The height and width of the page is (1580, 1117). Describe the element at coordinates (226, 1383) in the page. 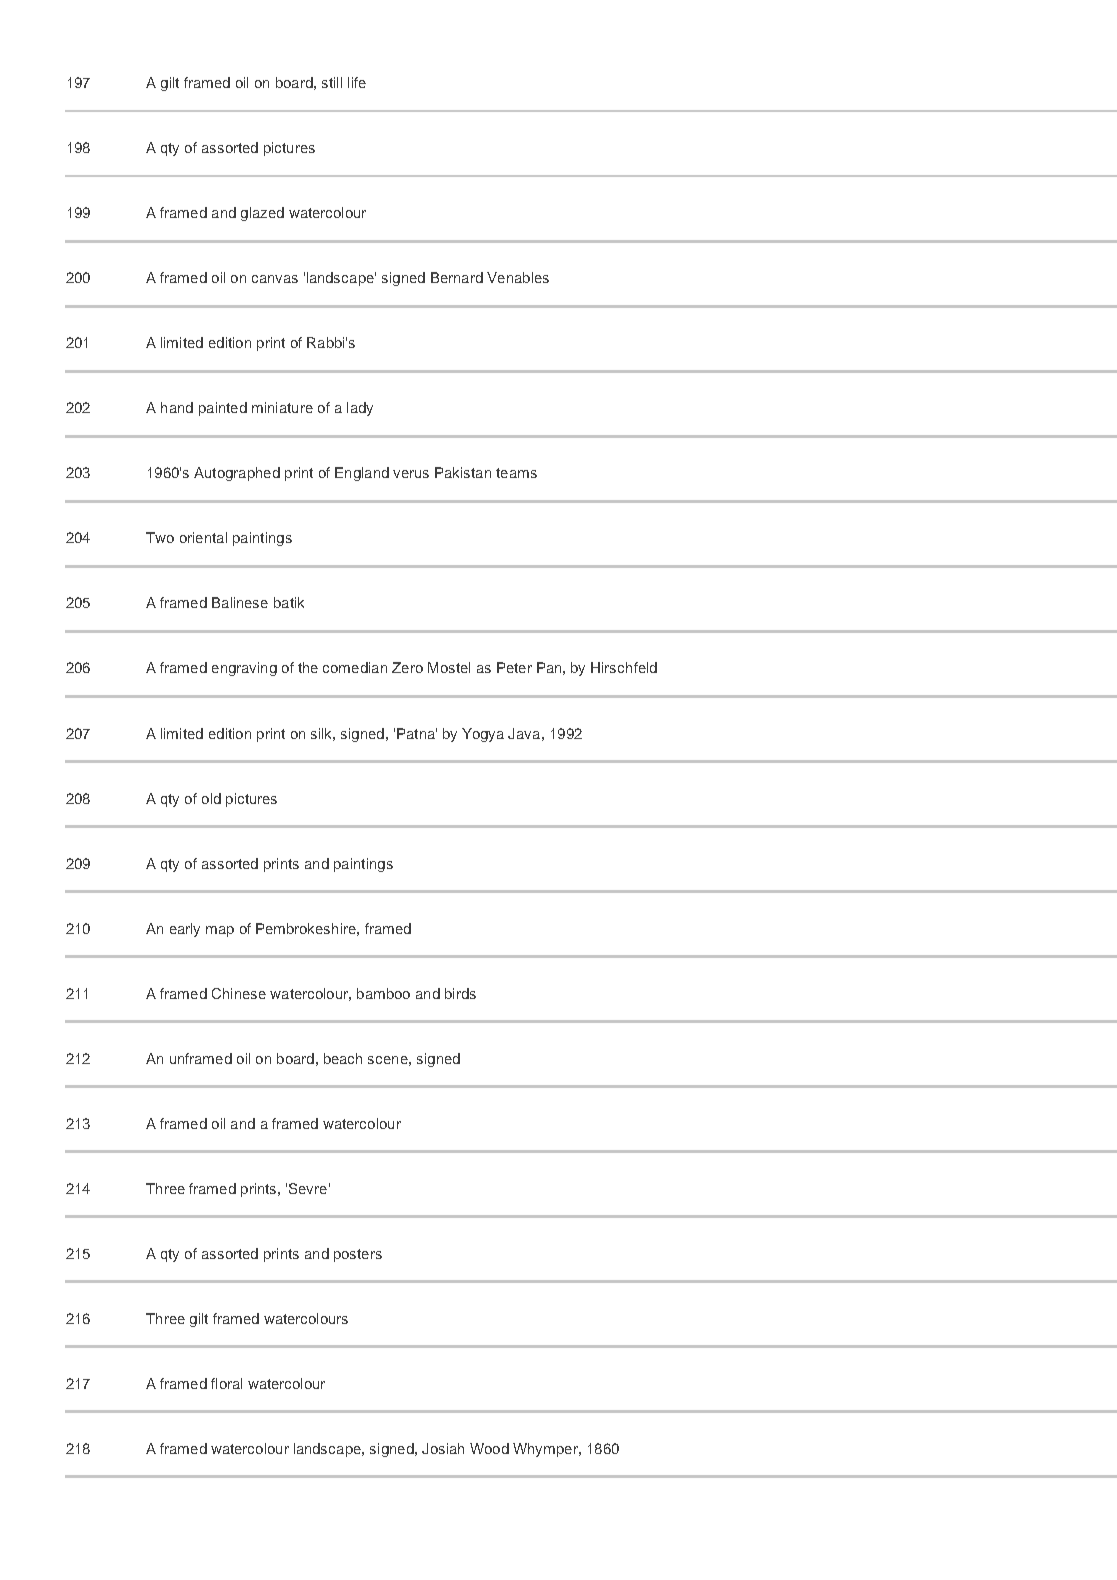

I see `floral` at that location.
